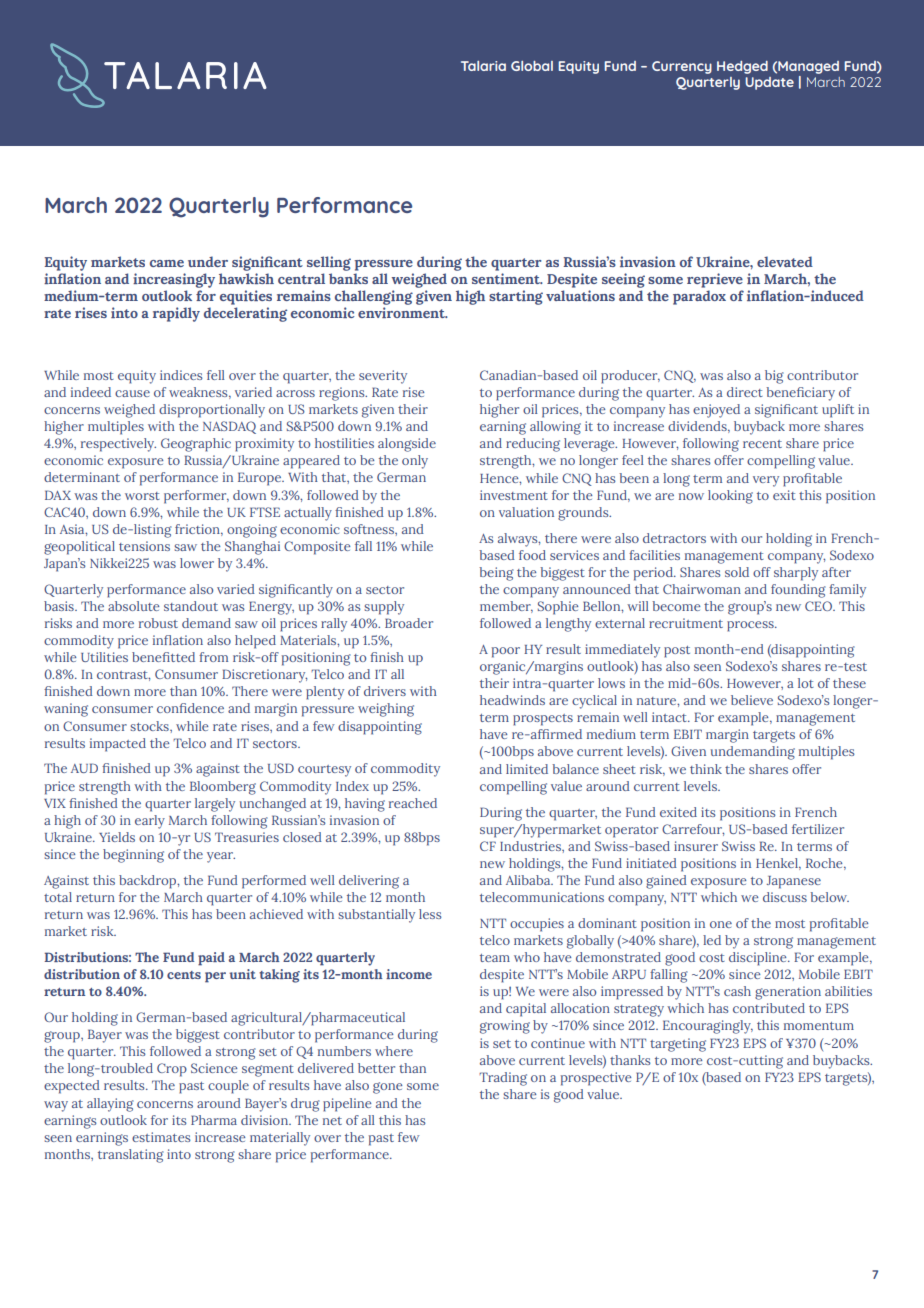 This image has height=1308, width=924. Describe the element at coordinates (503, 1079) in the image. I see `Trading` at that location.
